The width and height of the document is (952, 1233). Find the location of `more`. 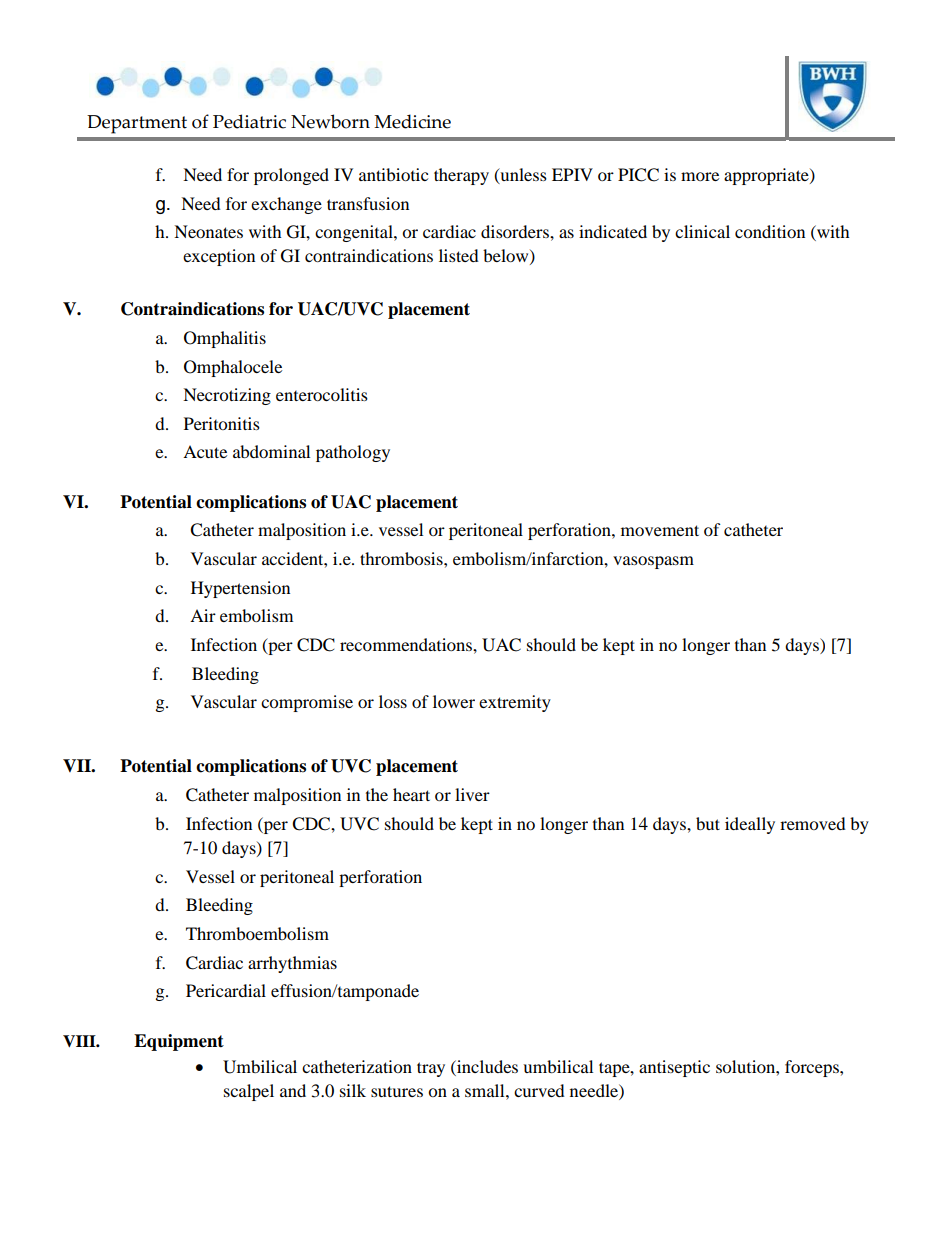

more is located at coordinates (700, 176).
